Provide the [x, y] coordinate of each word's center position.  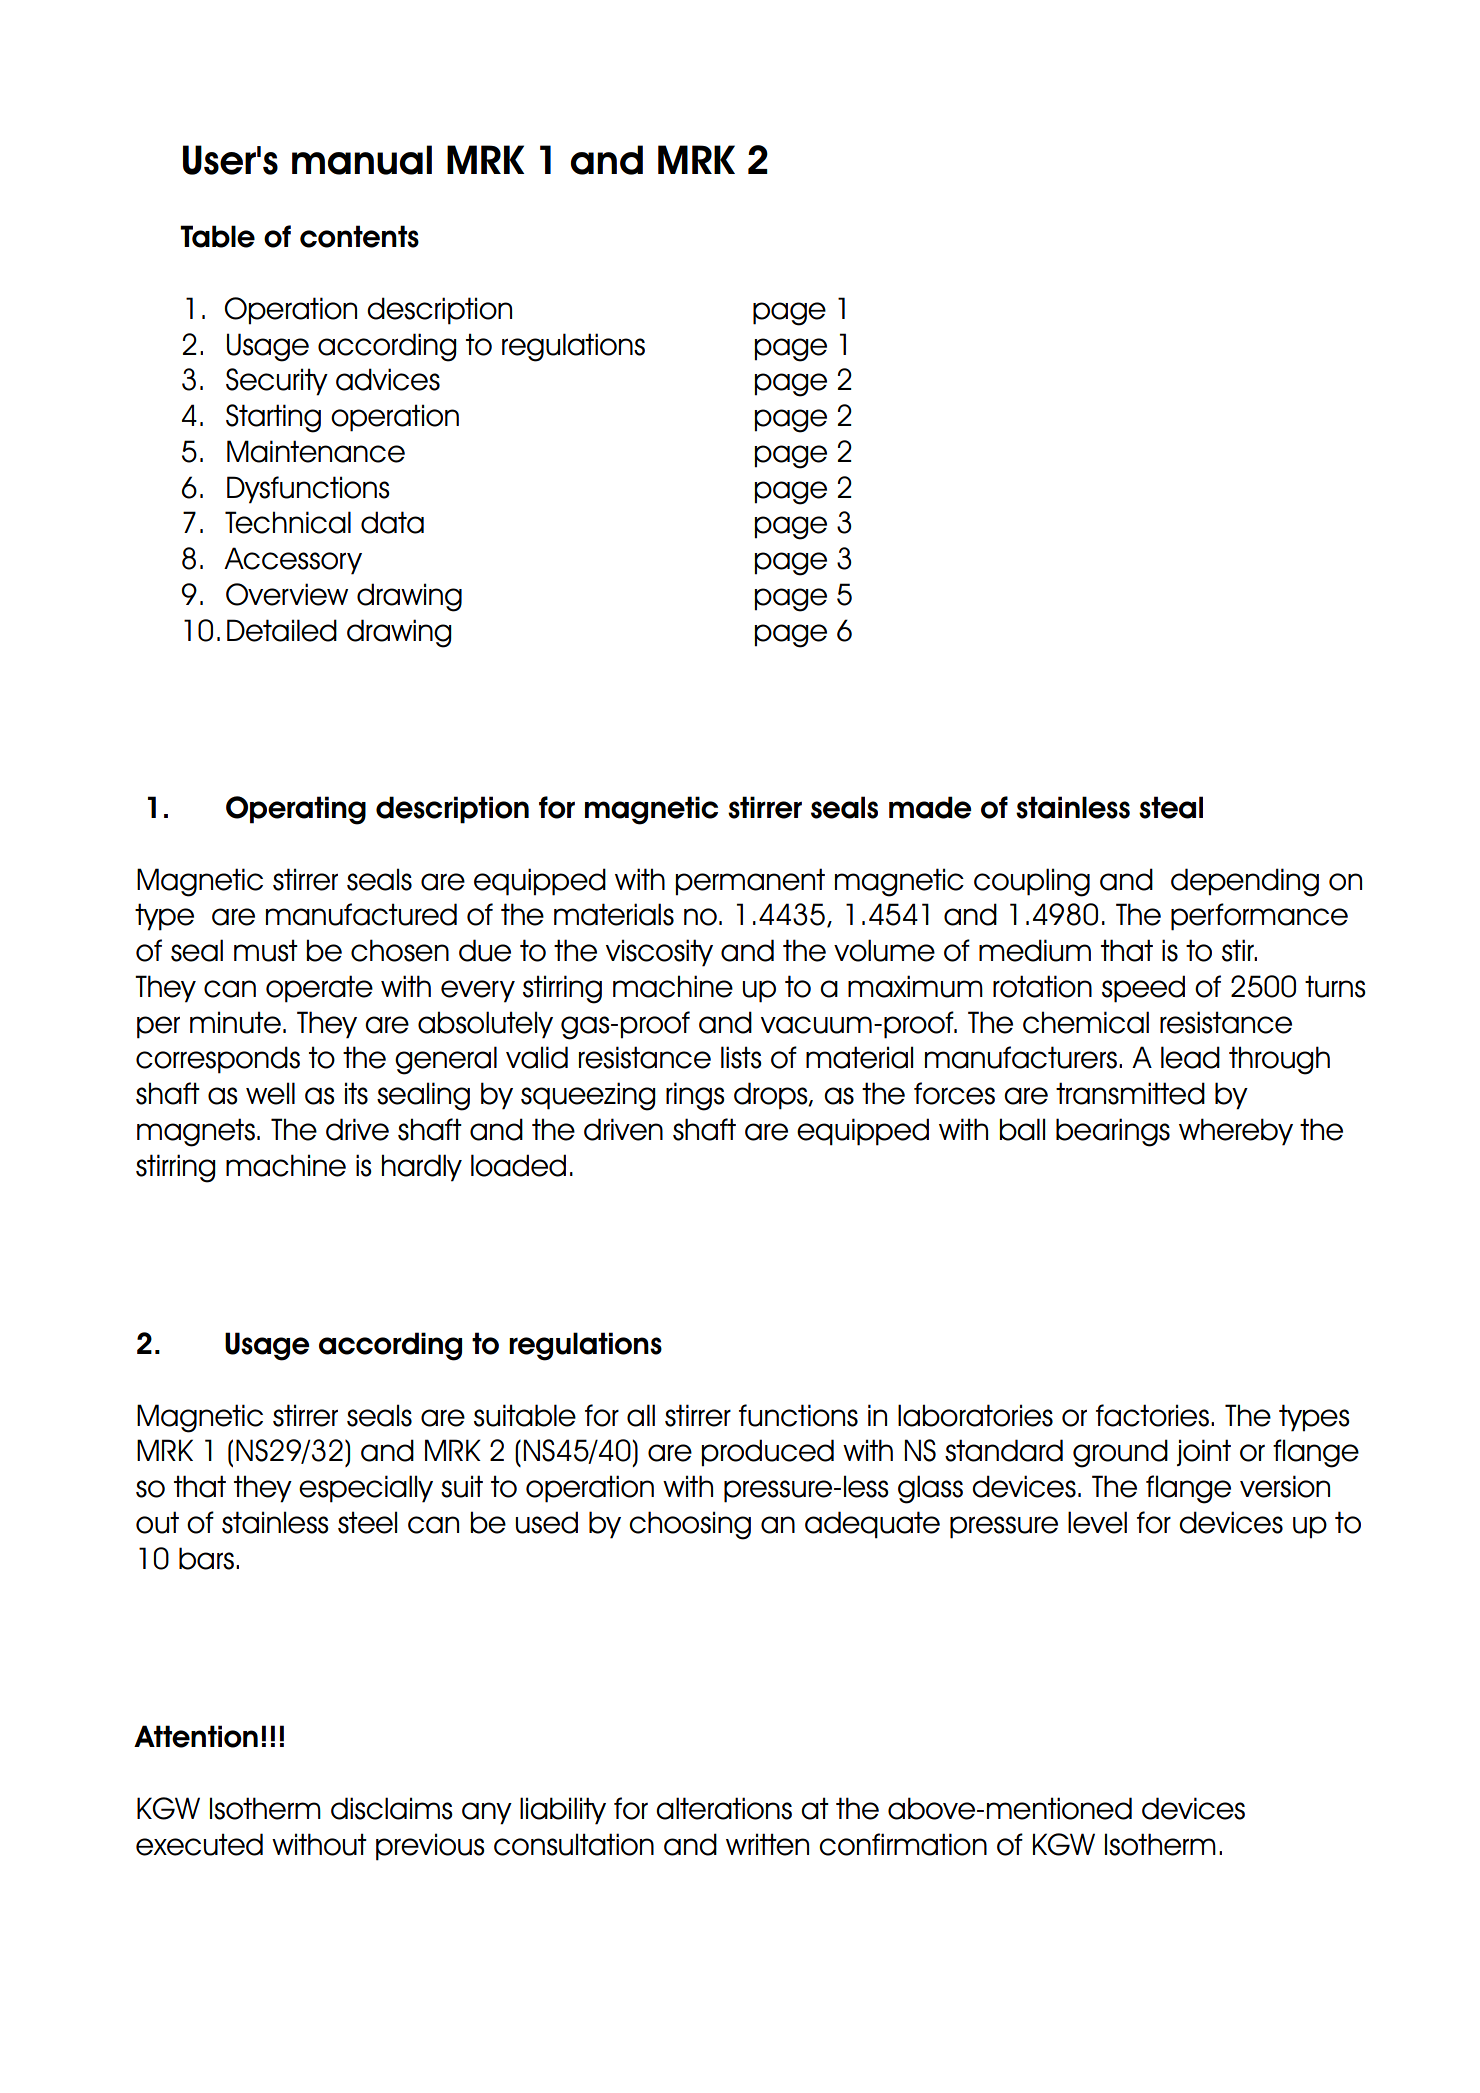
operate [319, 989]
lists [741, 1057]
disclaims [392, 1808]
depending [1245, 882]
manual [362, 160]
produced [767, 1453]
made [930, 807]
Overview [287, 594]
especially [366, 1489]
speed [1143, 989]
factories [1152, 1415]
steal [1171, 807]
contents [359, 236]
